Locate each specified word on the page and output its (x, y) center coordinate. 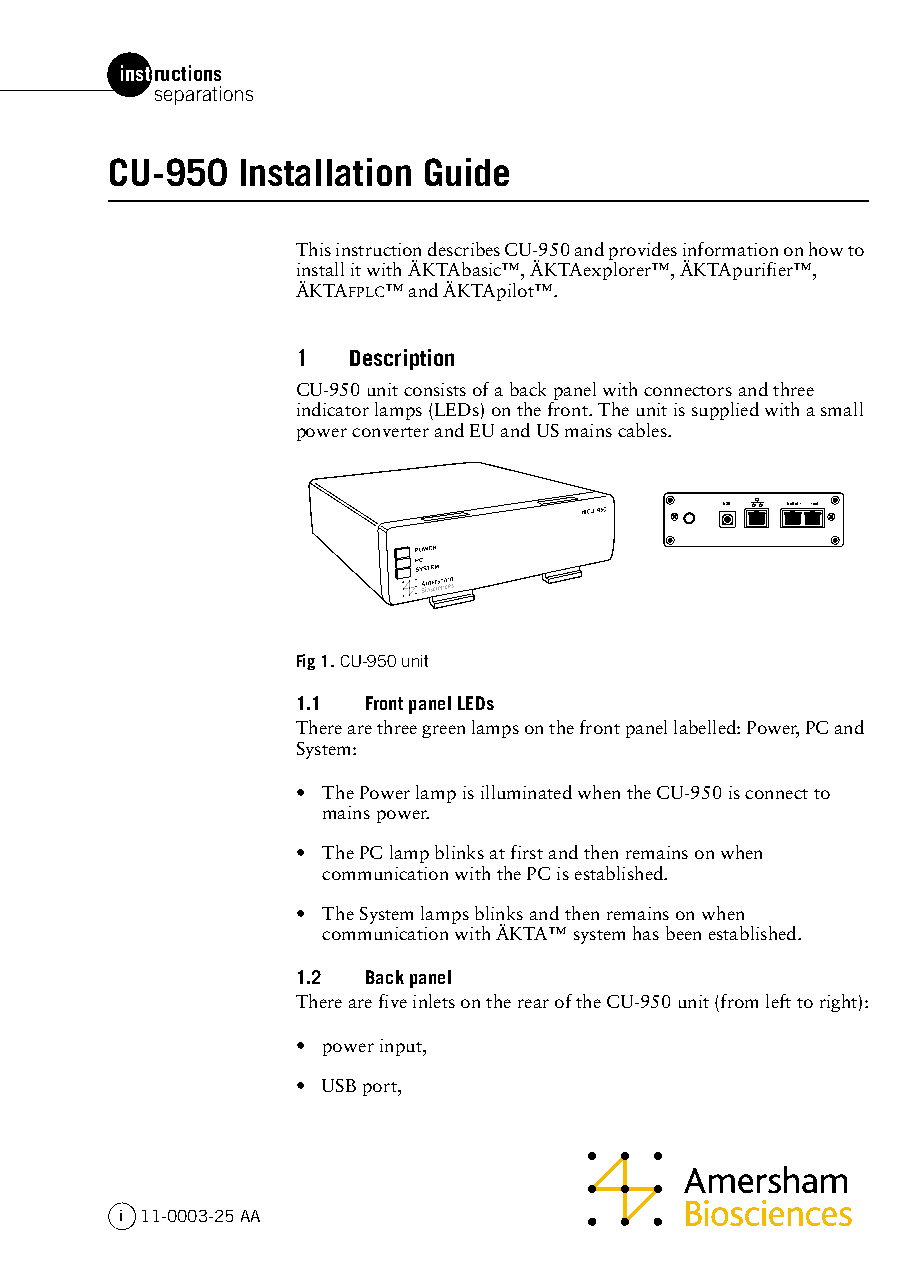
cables (643, 430)
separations (204, 95)
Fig (306, 662)
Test (814, 503)
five (393, 1001)
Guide (467, 172)
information (730, 249)
